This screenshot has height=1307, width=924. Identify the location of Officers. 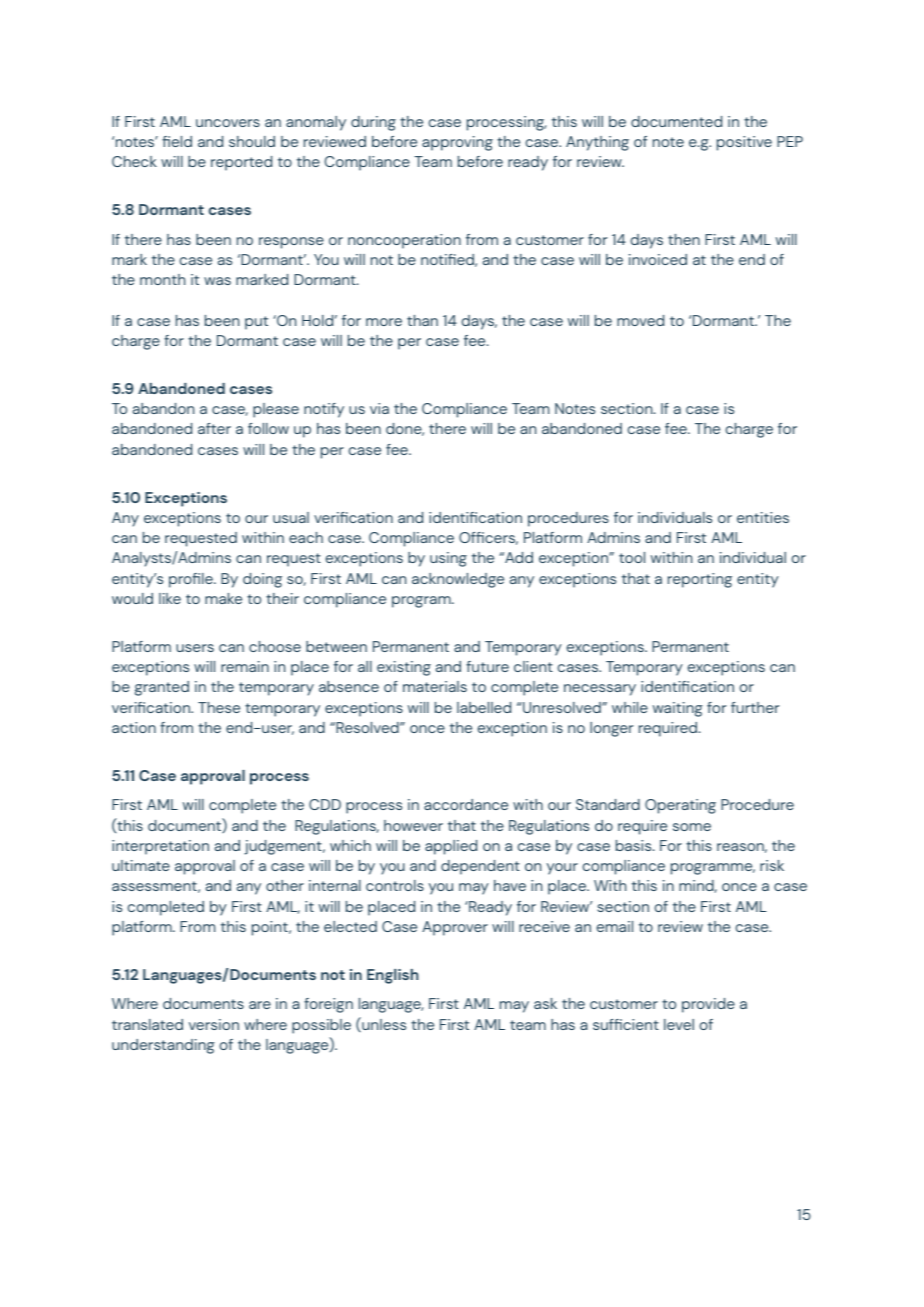
(488, 538).
